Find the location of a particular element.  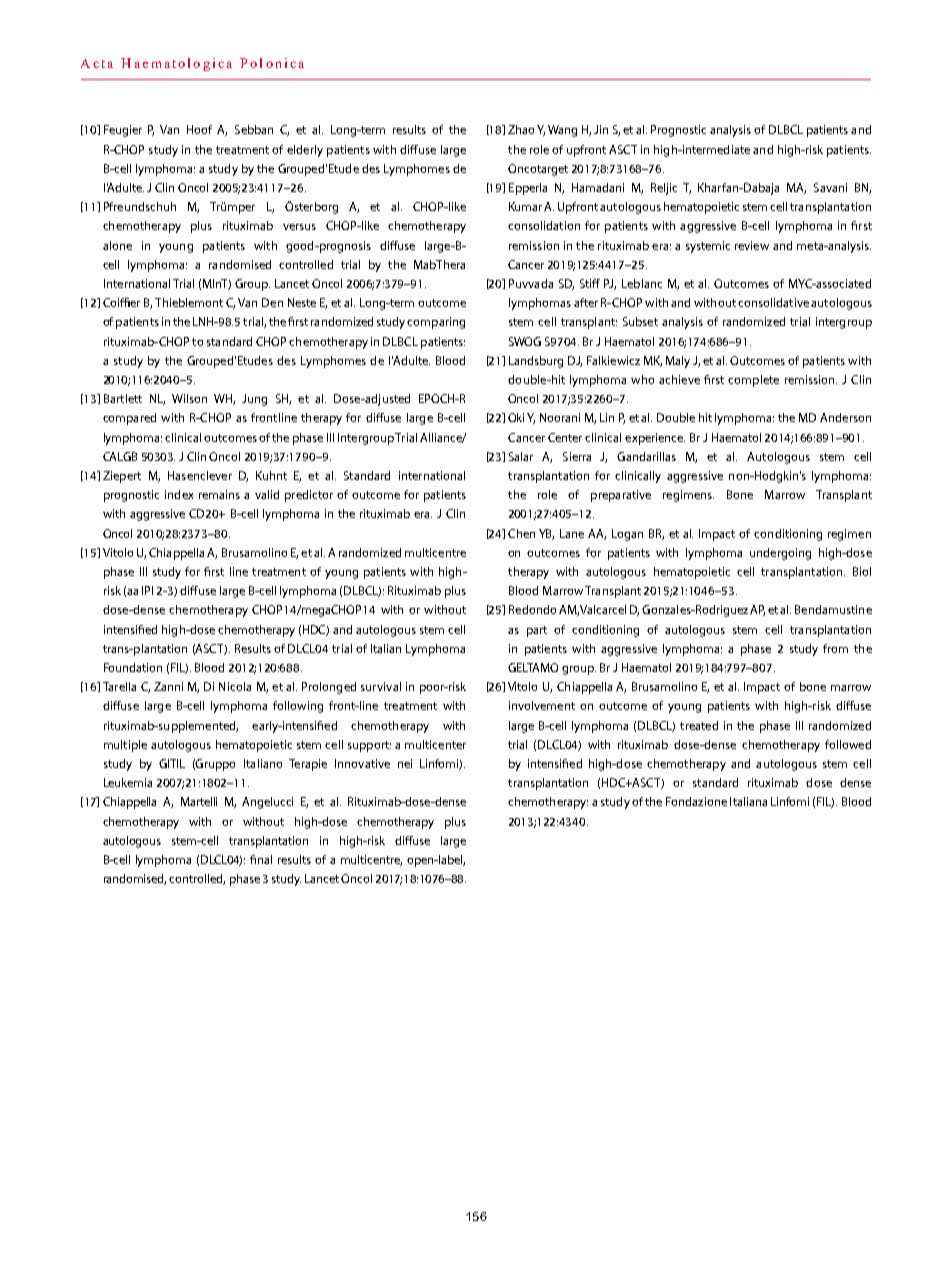

Zhao is located at coordinates (521, 129).
